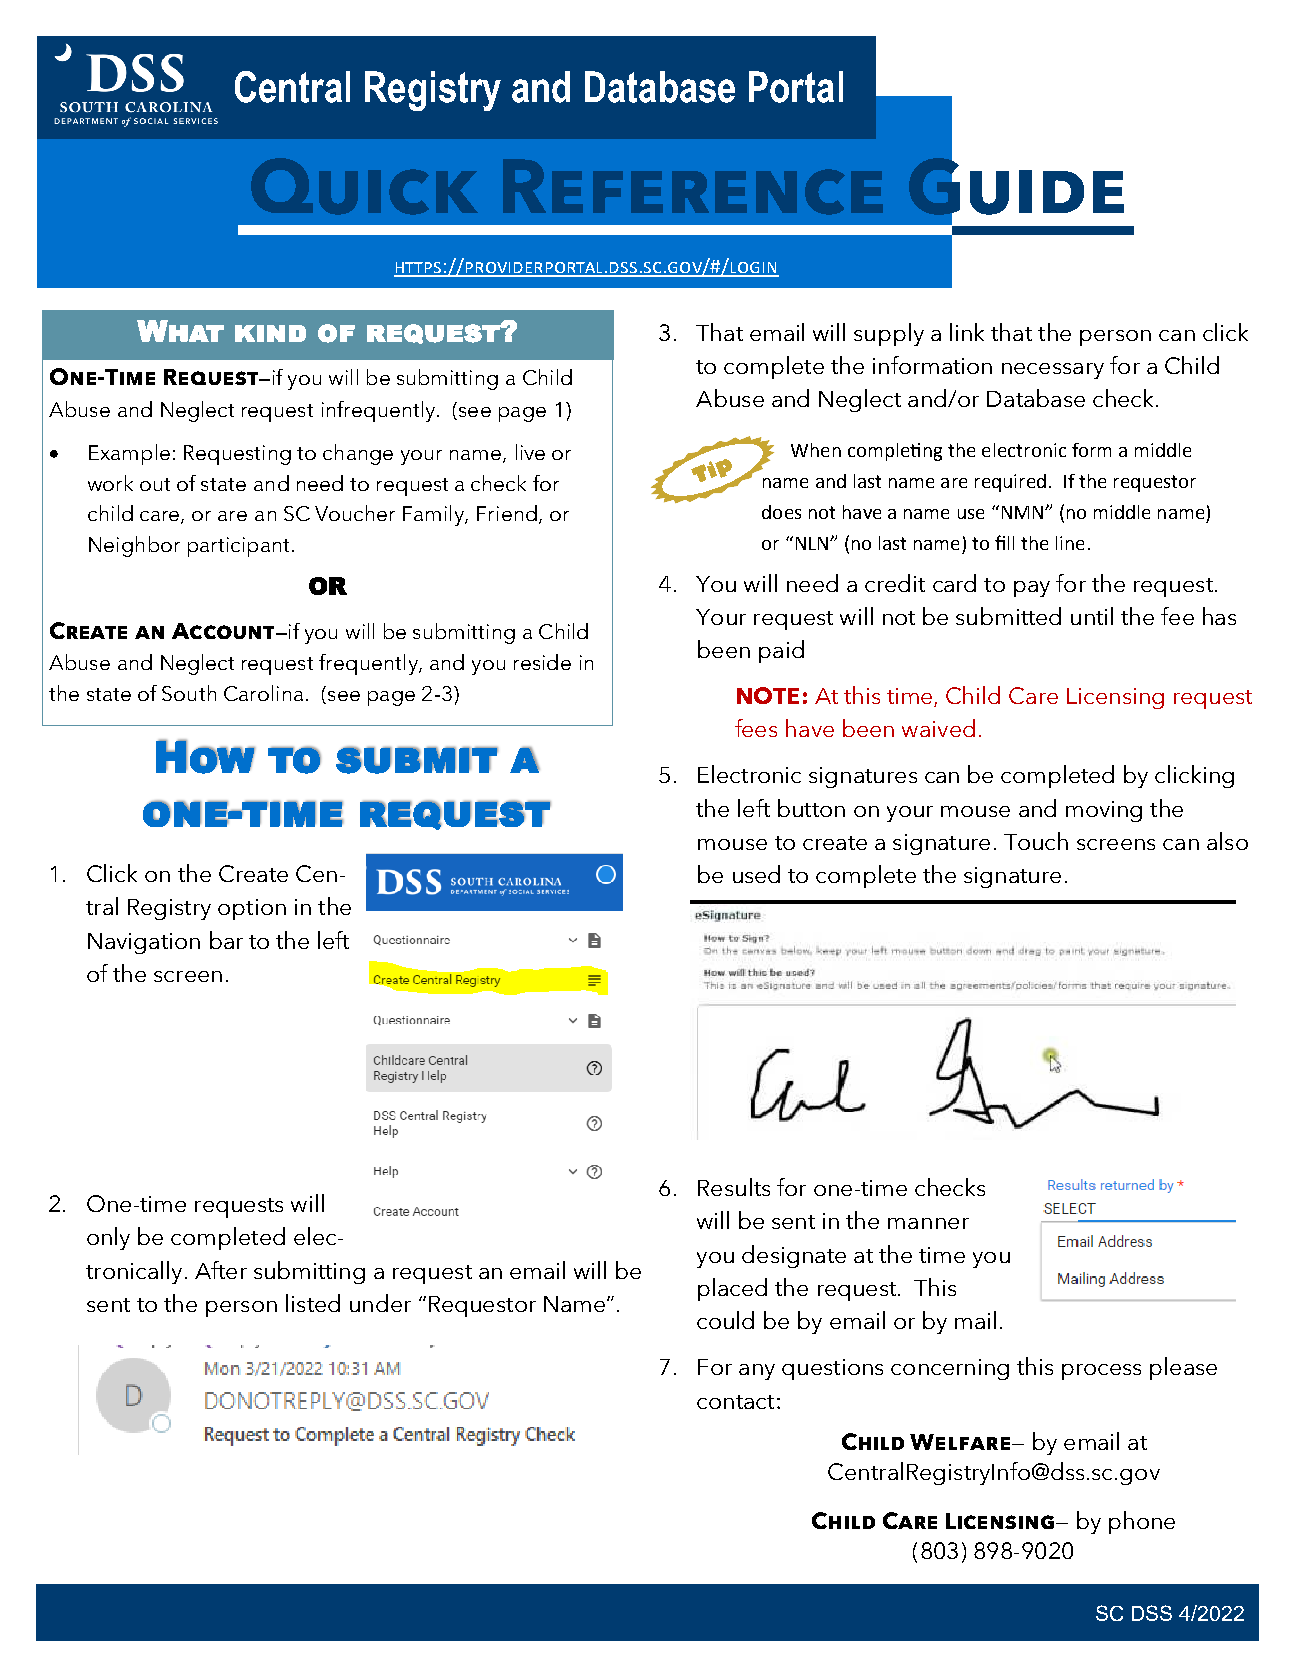  Describe the element at coordinates (226, 940) in the document. I see `bar` at that location.
